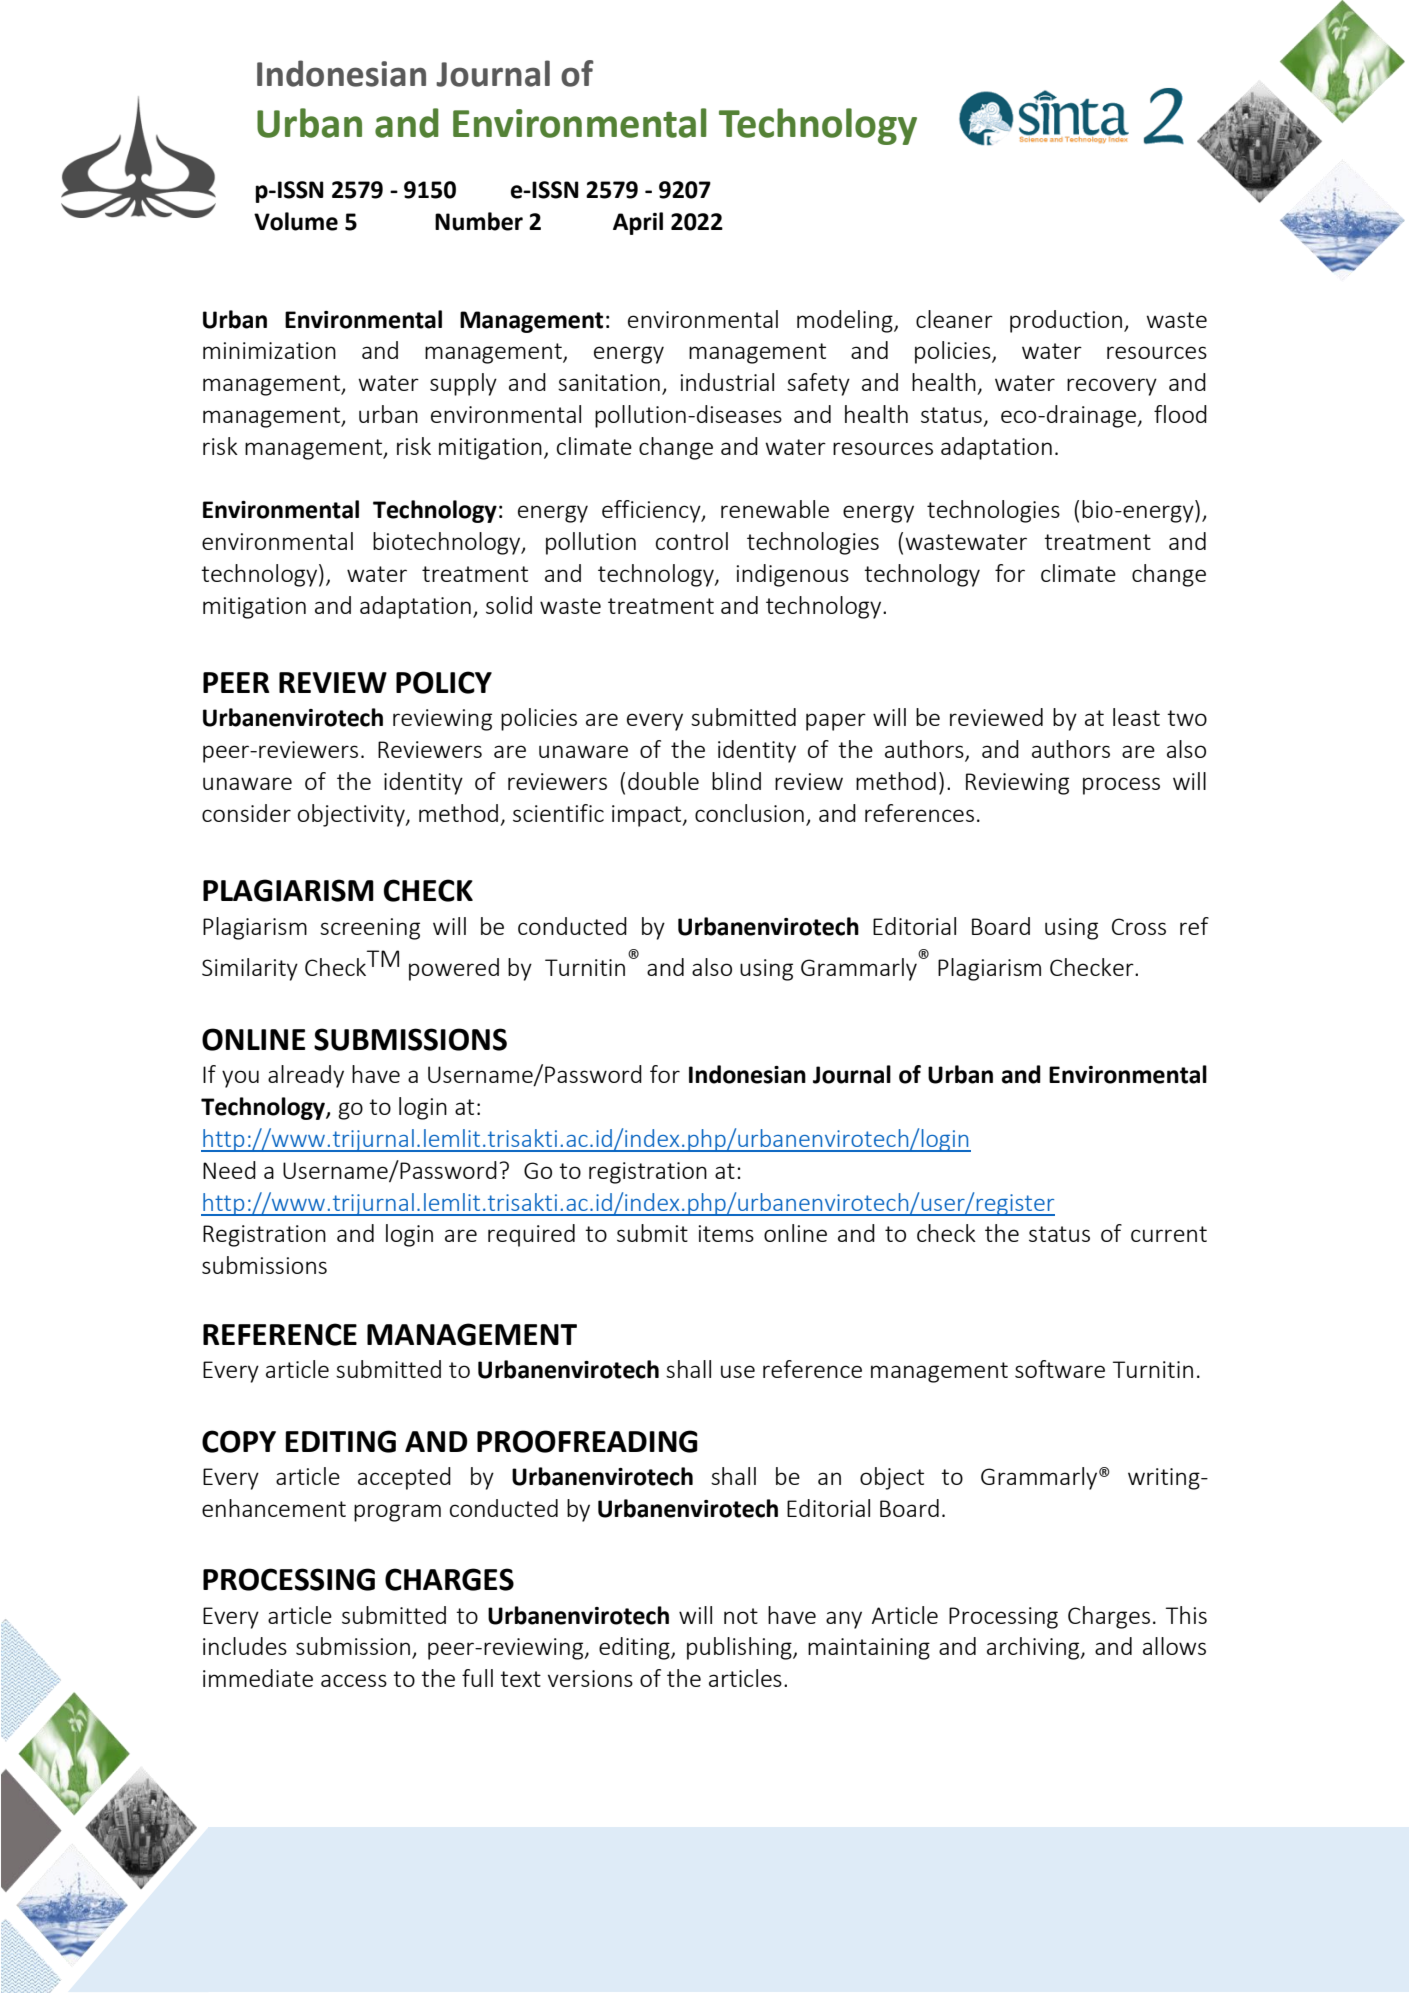 The height and width of the page is (1993, 1409). What do you see at coordinates (1067, 321) in the page?
I see `production` at bounding box center [1067, 321].
